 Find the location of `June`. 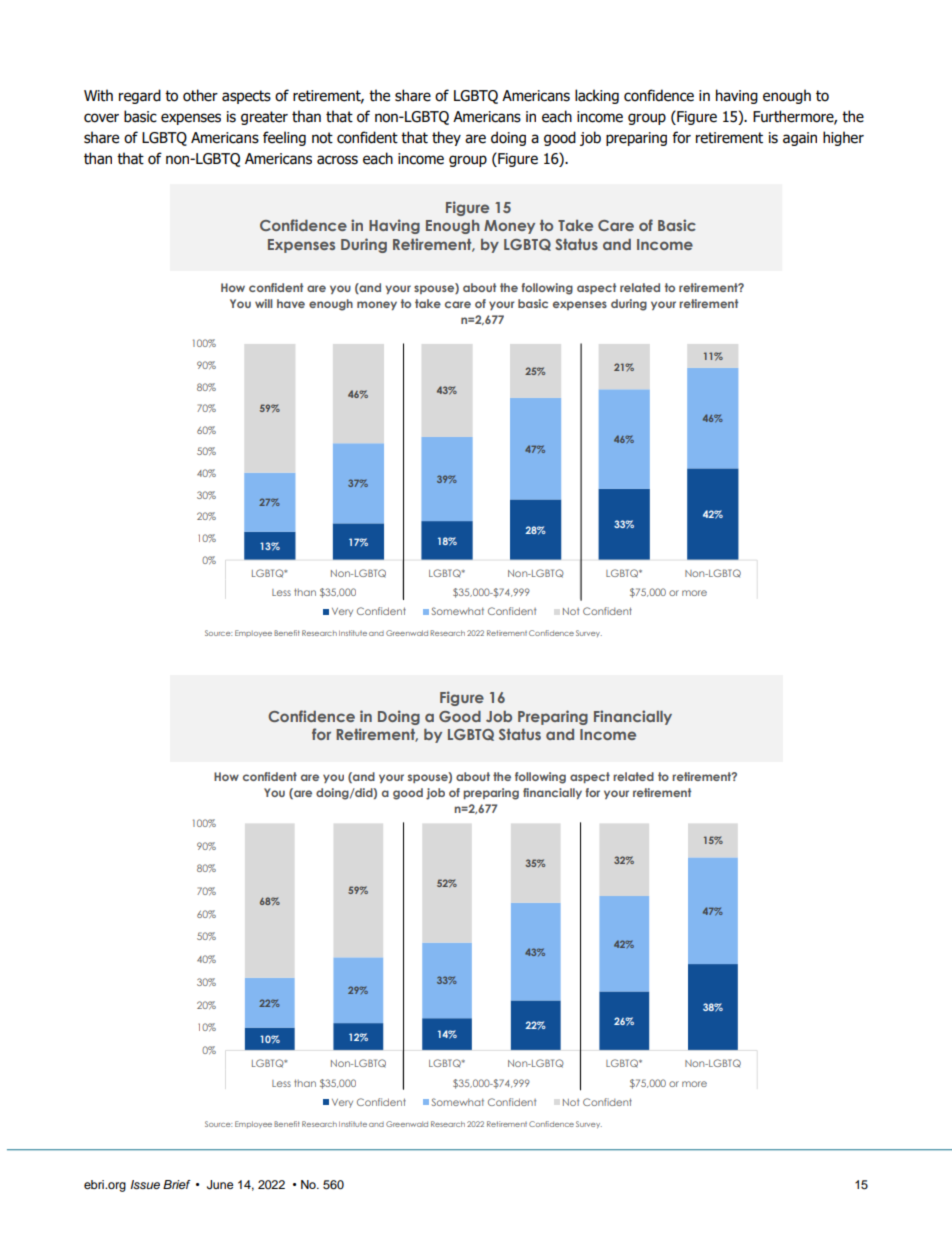

June is located at coordinates (220, 1185).
